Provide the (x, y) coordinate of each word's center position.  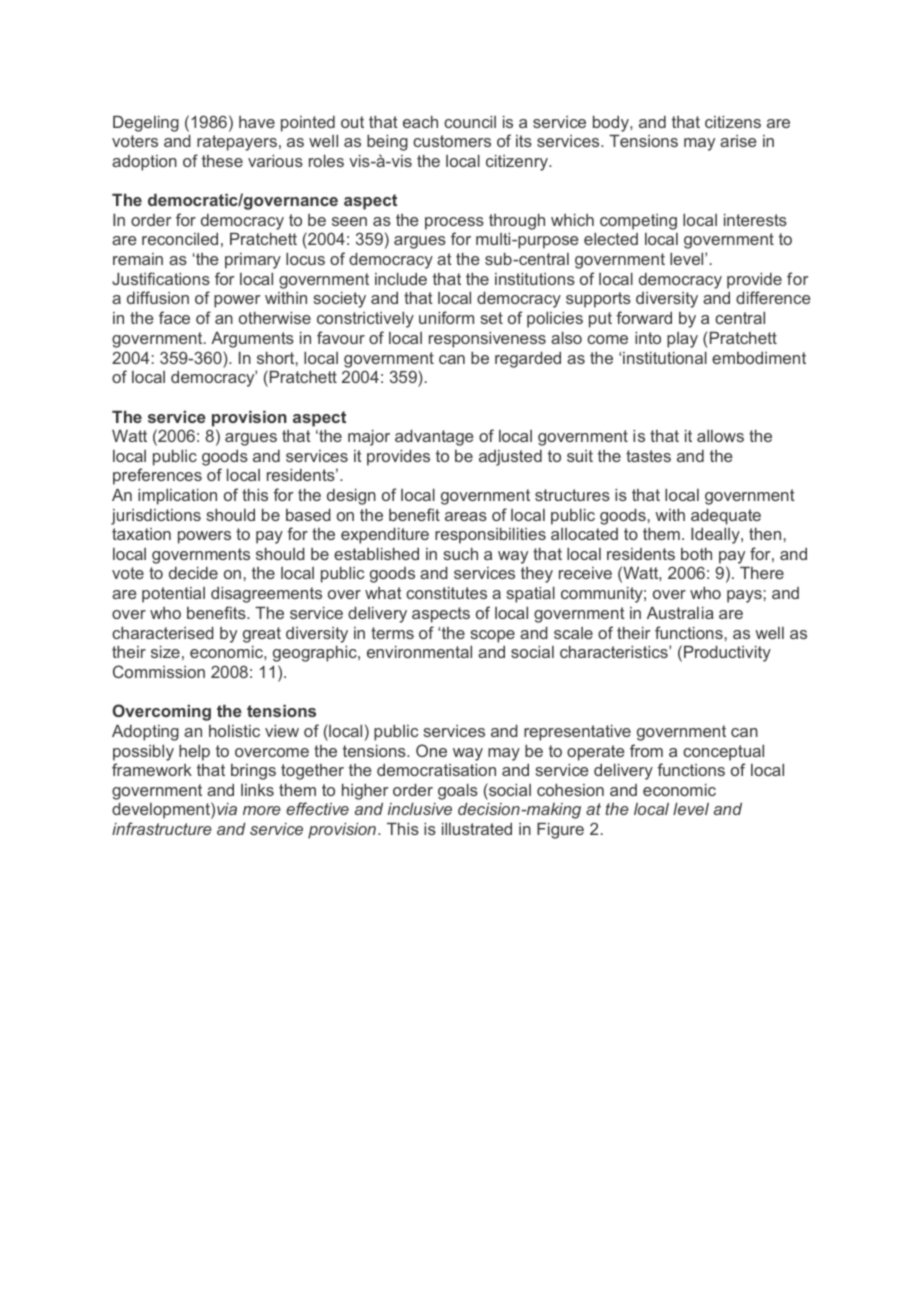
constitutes (446, 593)
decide (193, 573)
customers (452, 141)
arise (738, 141)
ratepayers (237, 143)
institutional (665, 358)
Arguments (252, 340)
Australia (680, 613)
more (262, 810)
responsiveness (487, 340)
